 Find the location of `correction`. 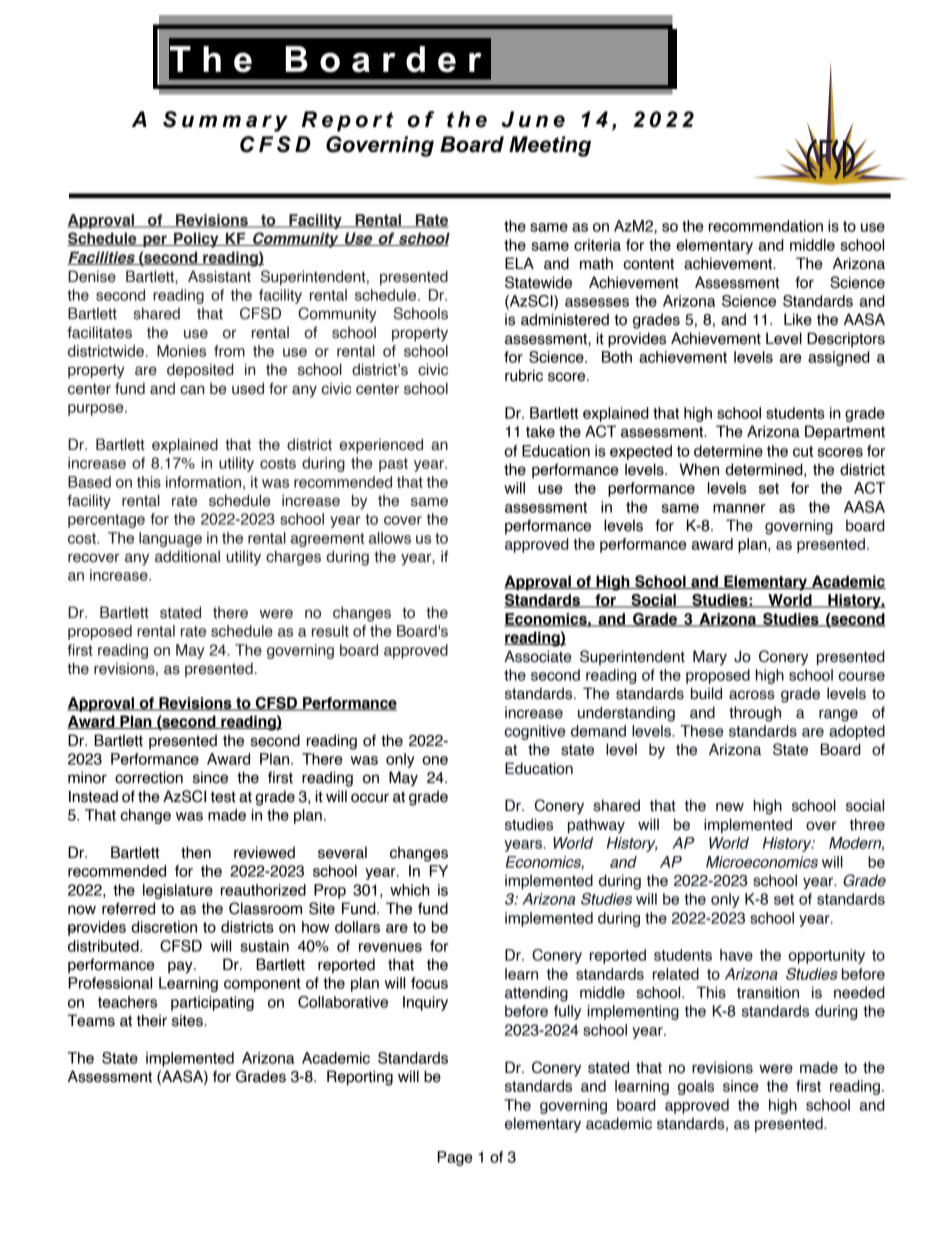

correction is located at coordinates (149, 777).
